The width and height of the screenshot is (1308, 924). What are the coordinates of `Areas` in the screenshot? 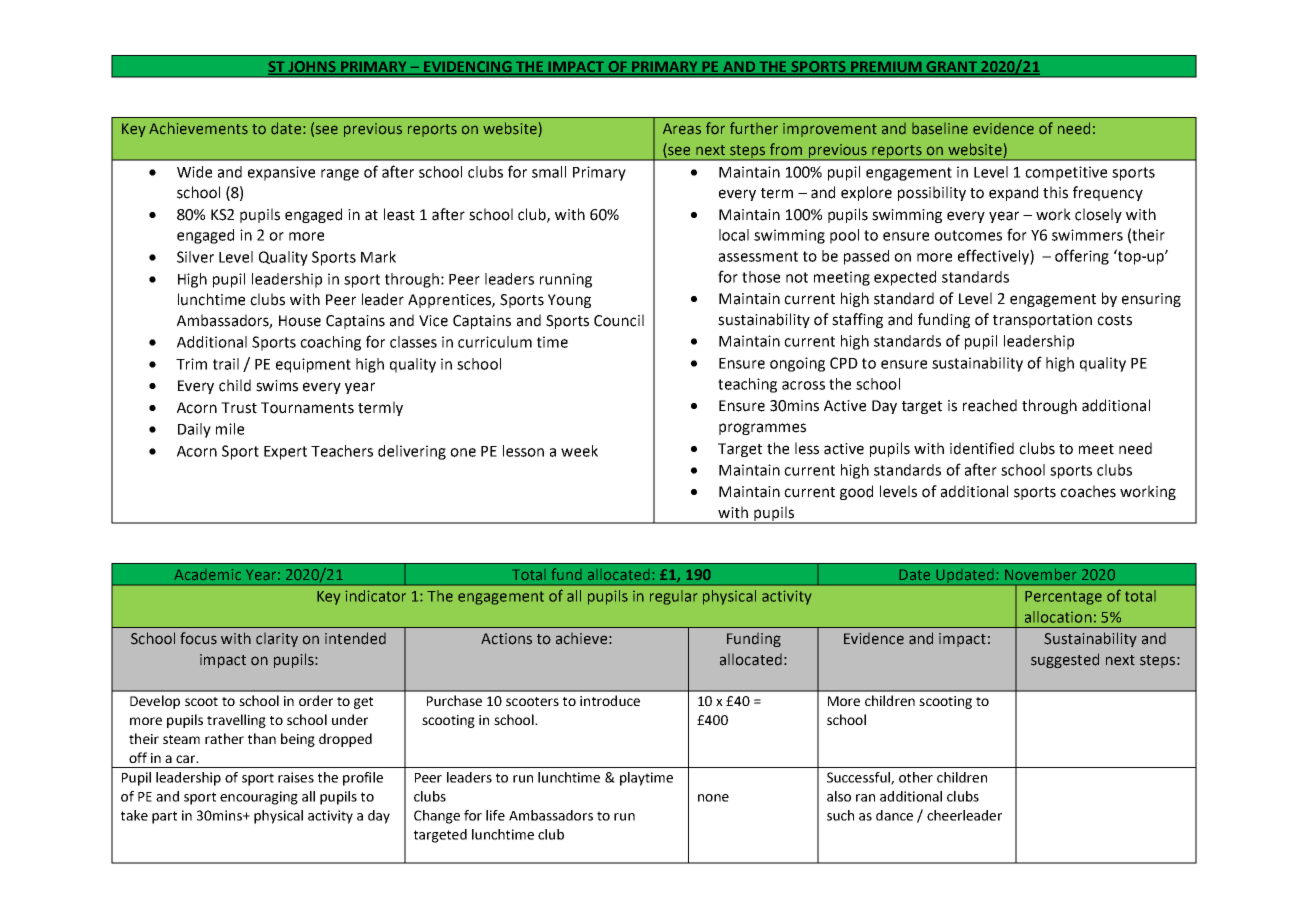 It's located at (682, 129).
